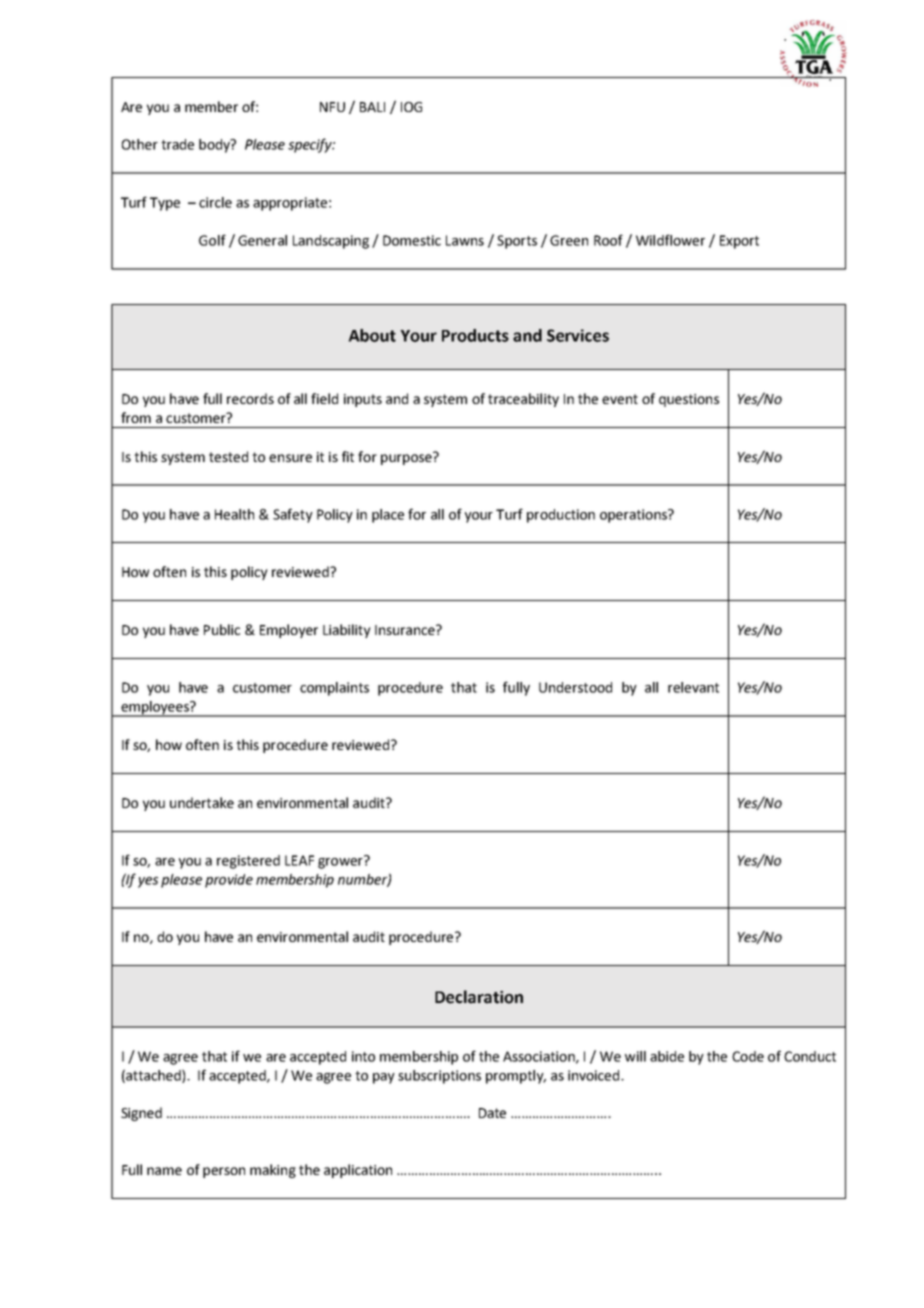 The image size is (924, 1308). I want to click on person, so click(224, 1172).
